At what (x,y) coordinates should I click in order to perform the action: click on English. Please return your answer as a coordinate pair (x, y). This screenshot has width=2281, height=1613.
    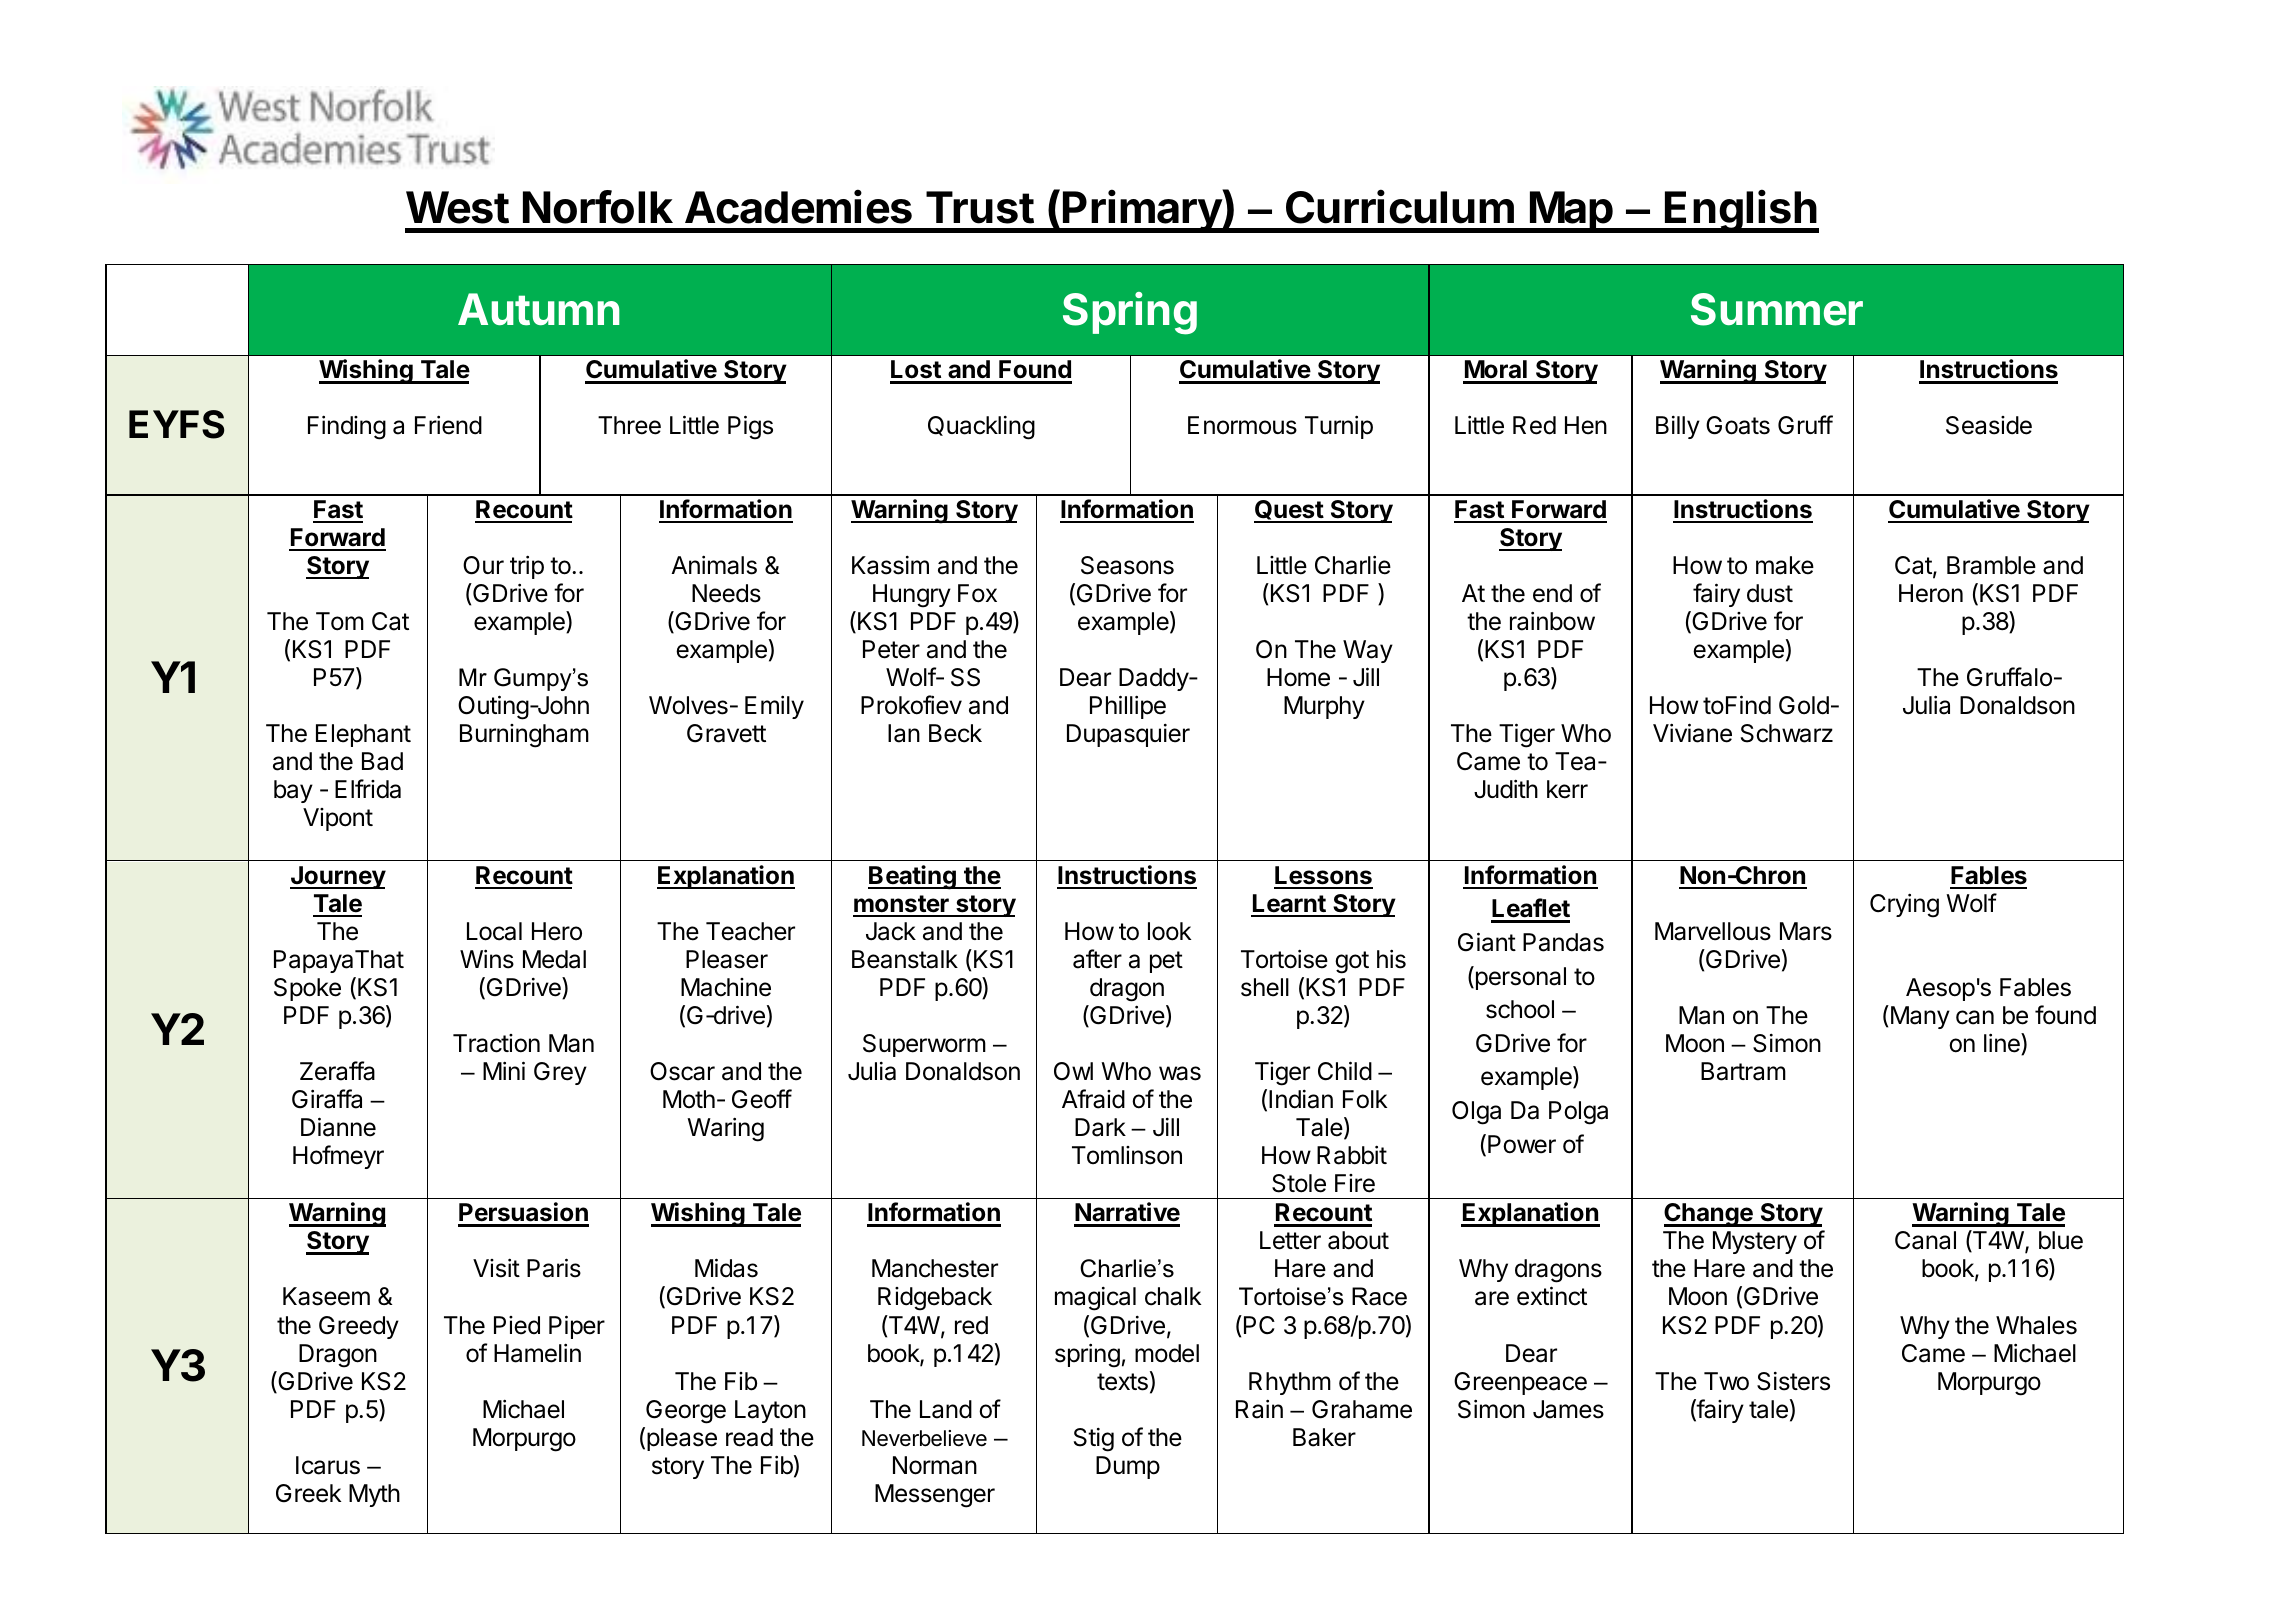
    Looking at the image, I should click on (1741, 211).
